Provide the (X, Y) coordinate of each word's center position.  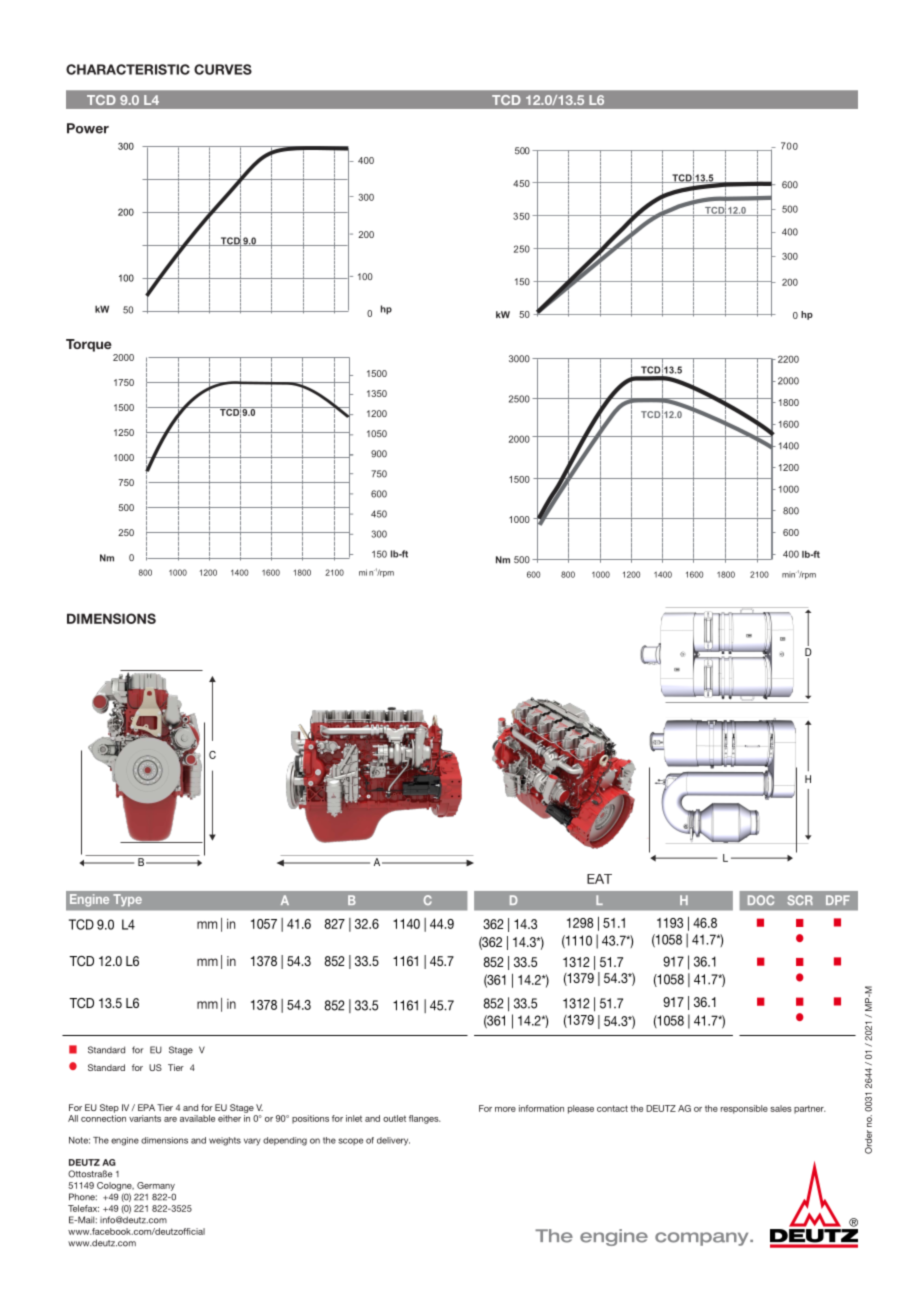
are (170, 1119)
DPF (838, 900)
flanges (425, 1119)
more (505, 1109)
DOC (761, 900)
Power (88, 128)
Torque (89, 345)
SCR (800, 900)
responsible (744, 1109)
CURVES (223, 69)
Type (128, 900)
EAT (599, 879)
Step (109, 1108)
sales (781, 1108)
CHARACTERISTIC (128, 69)
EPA (146, 1107)
